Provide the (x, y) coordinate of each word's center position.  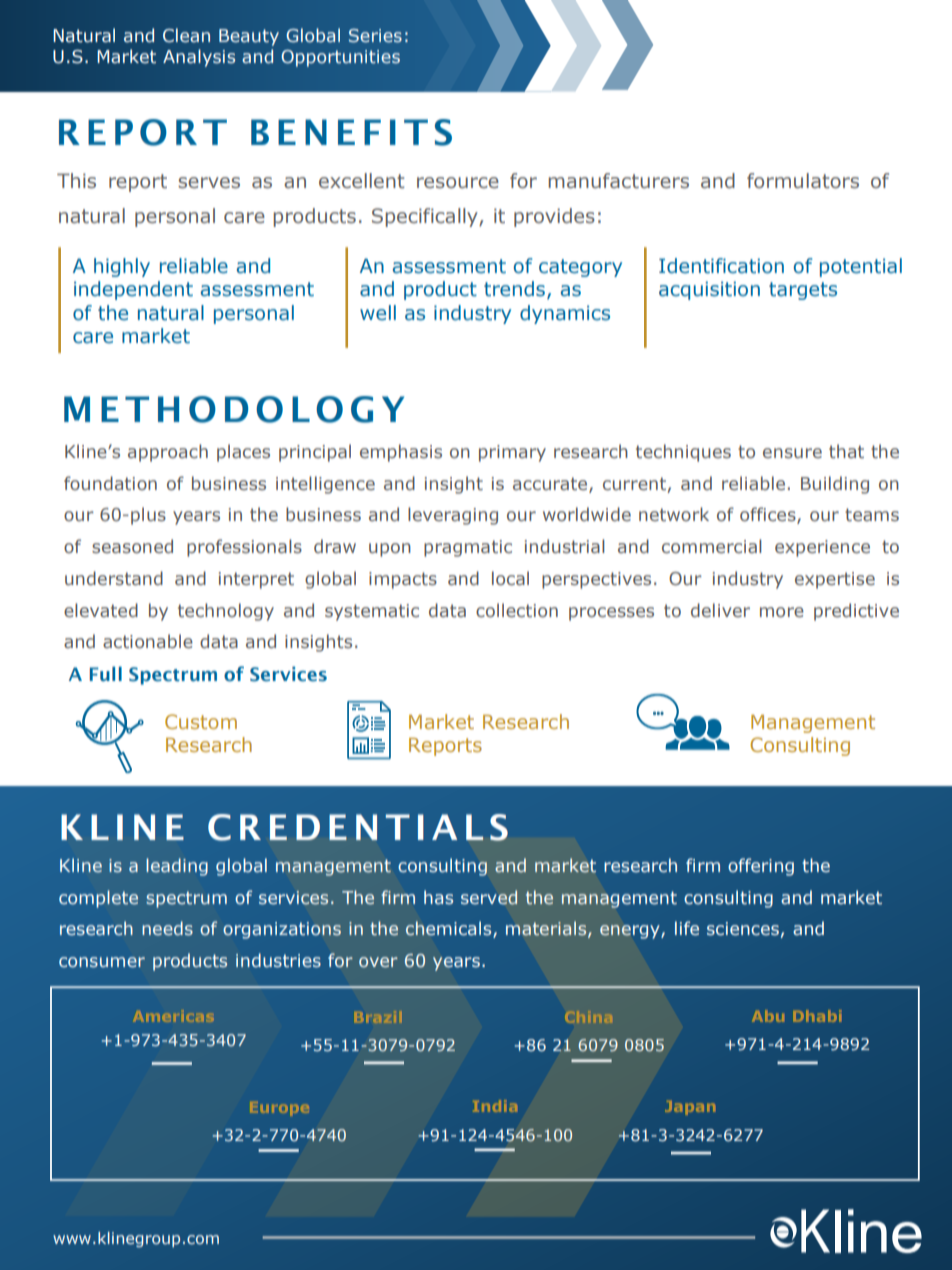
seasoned (132, 546)
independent (133, 290)
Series (375, 36)
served (489, 897)
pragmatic (468, 548)
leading (177, 867)
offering (761, 867)
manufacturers (618, 181)
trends (514, 289)
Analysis (199, 58)
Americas (174, 1016)
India (495, 1106)
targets (803, 291)
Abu (768, 1016)
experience (822, 548)
